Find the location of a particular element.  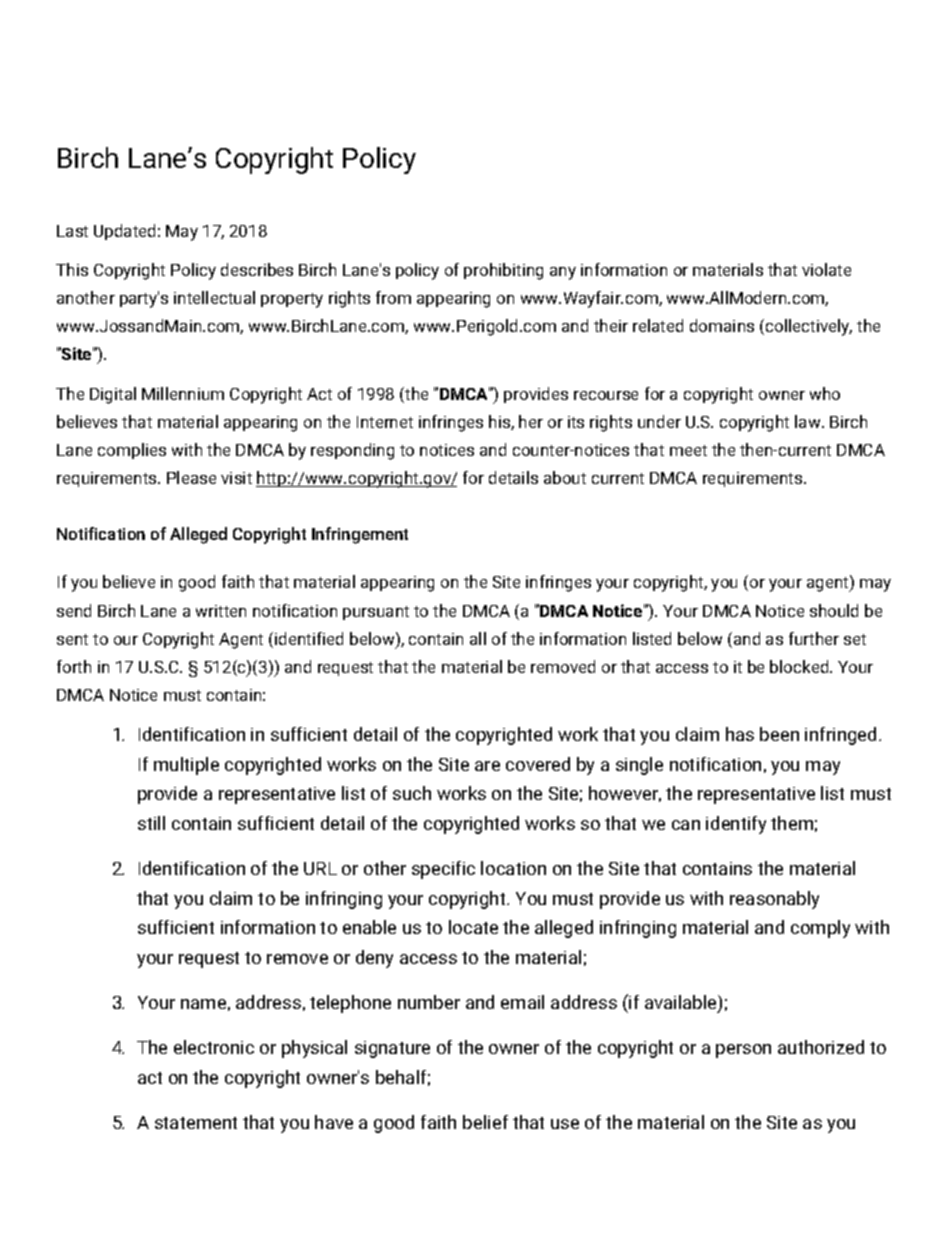

violate is located at coordinates (826, 269).
